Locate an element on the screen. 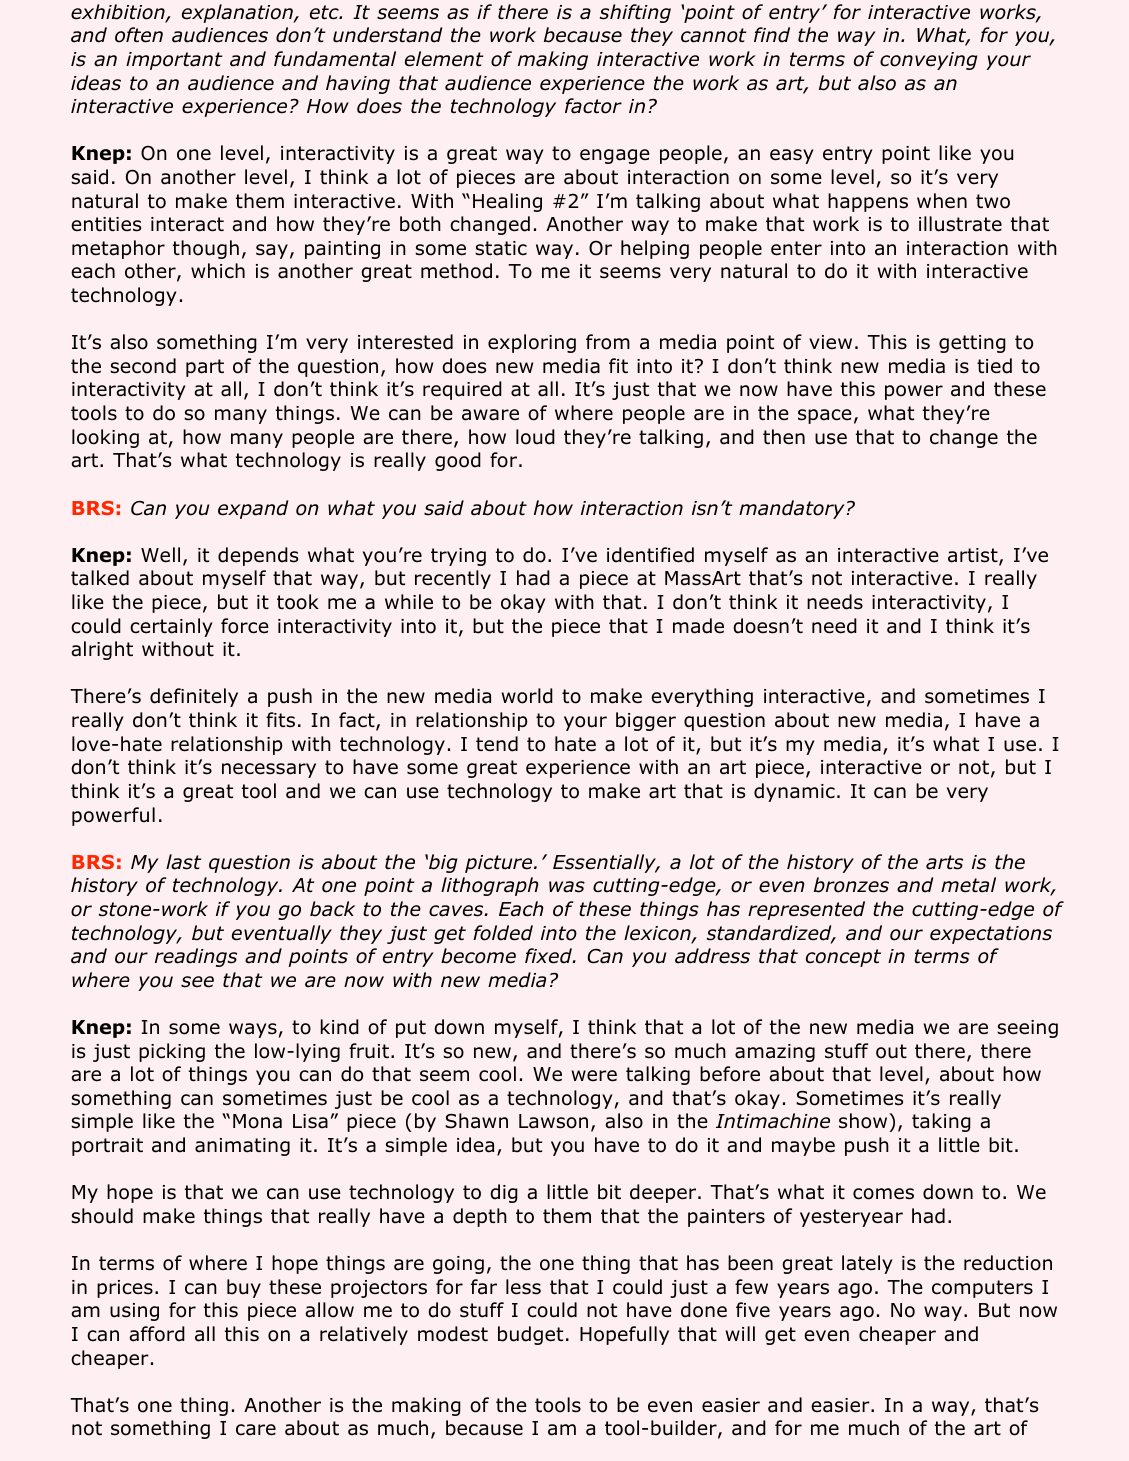 Image resolution: width=1129 pixels, height=1461 pixels. artist is located at coordinates (974, 556).
